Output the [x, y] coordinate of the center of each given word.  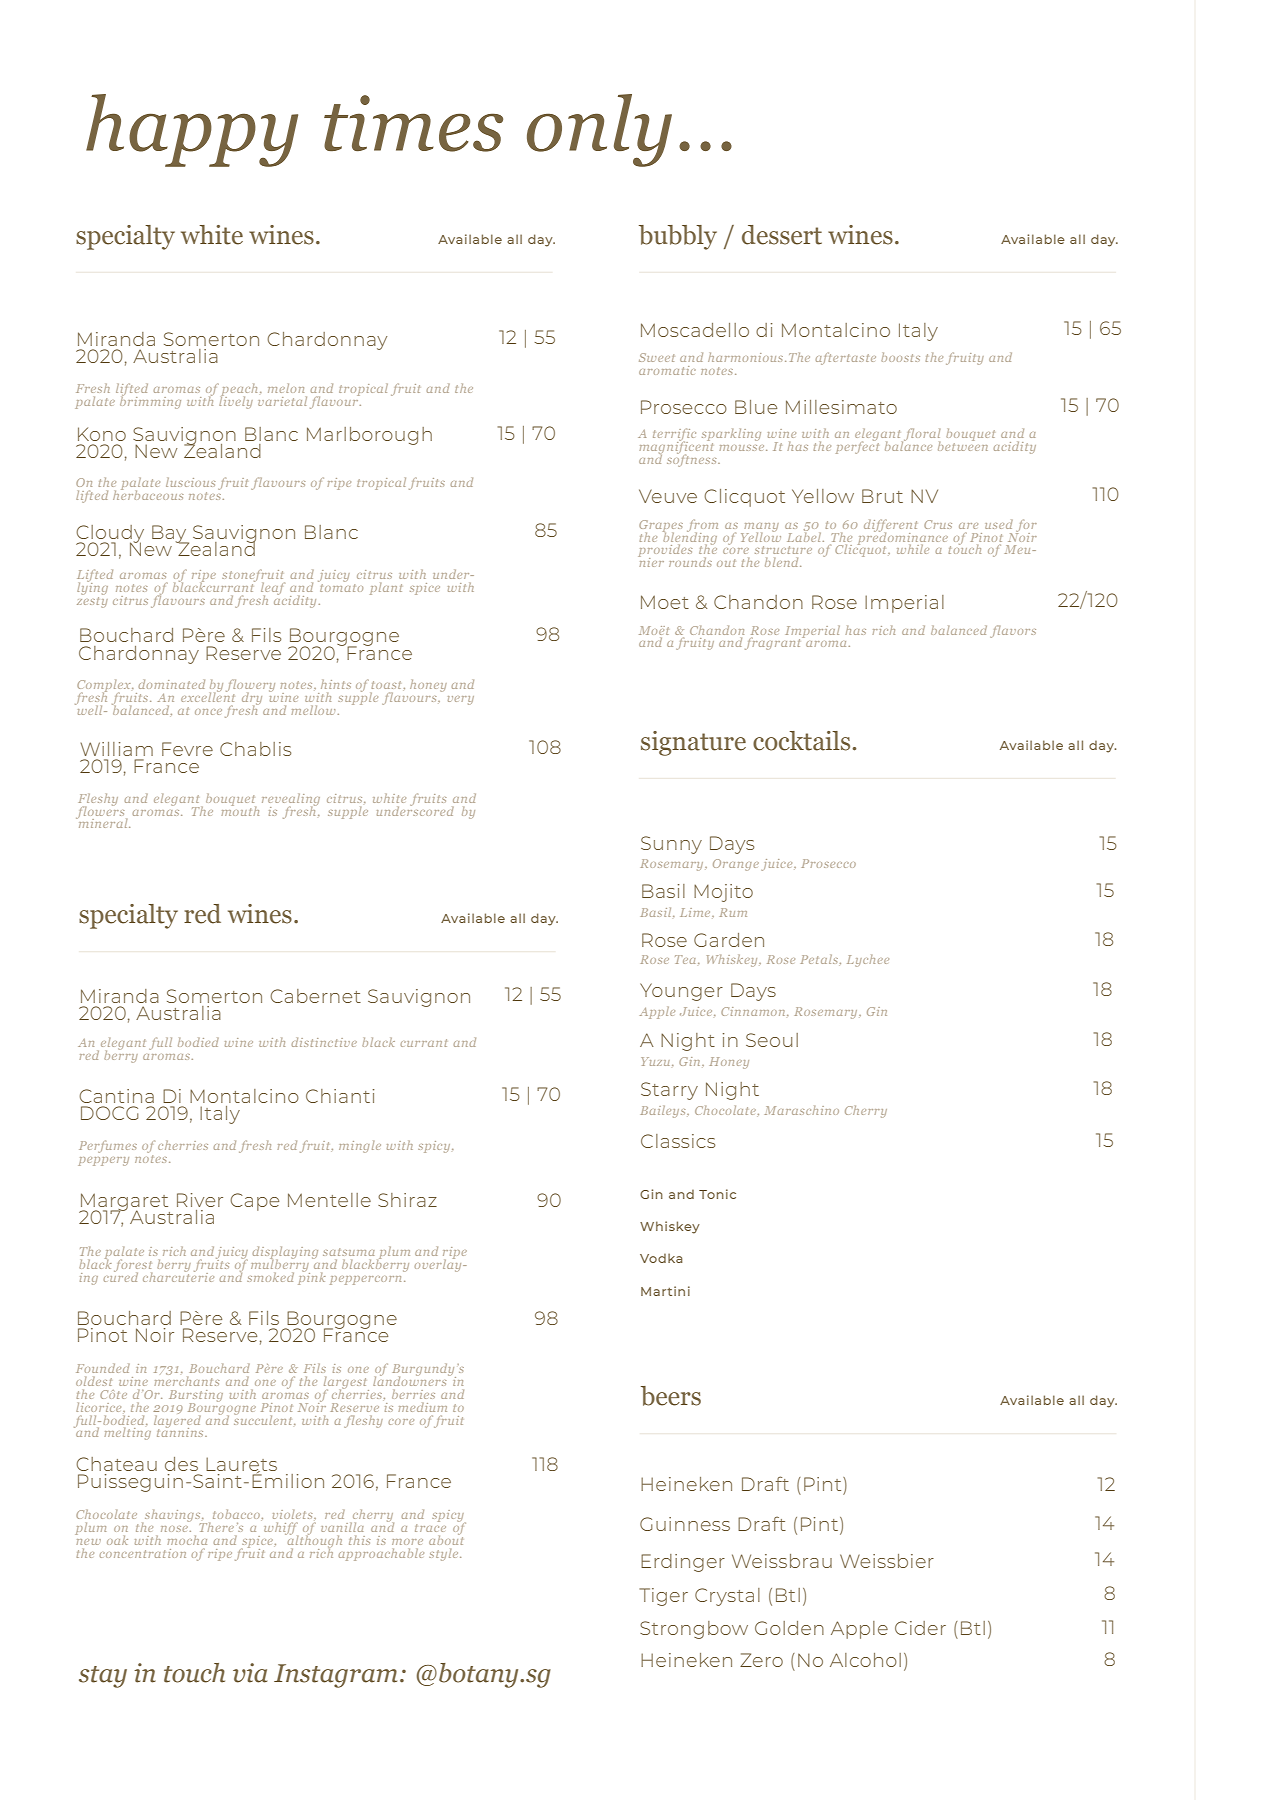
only [599, 130]
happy [192, 130]
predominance [901, 538]
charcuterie [178, 1275]
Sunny [671, 845]
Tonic [717, 1194]
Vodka [661, 1258]
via [250, 1673]
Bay [170, 535]
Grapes [661, 527]
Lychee [868, 961]
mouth [240, 809]
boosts [900, 357]
